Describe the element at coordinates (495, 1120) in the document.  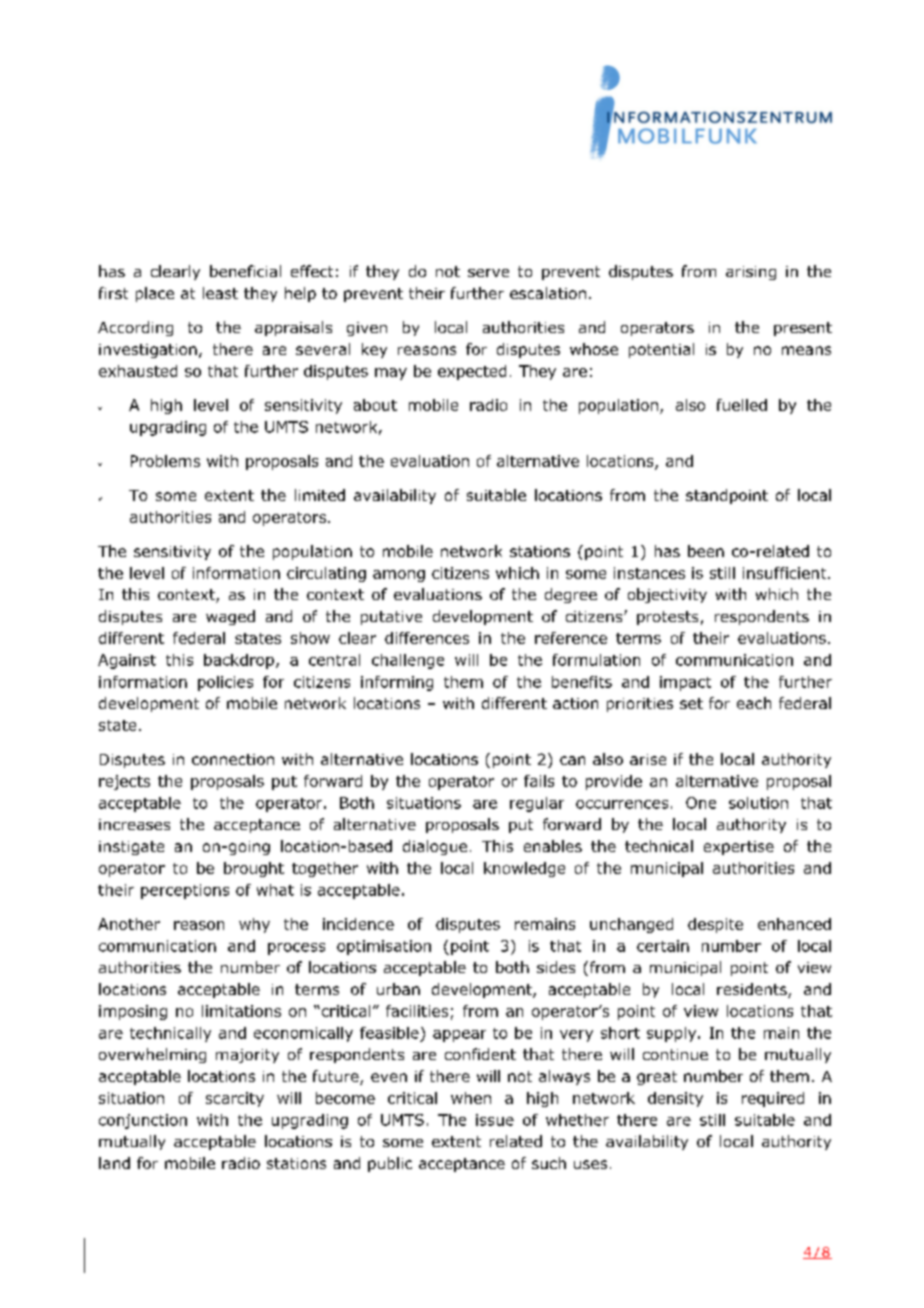
I see `issue` at that location.
